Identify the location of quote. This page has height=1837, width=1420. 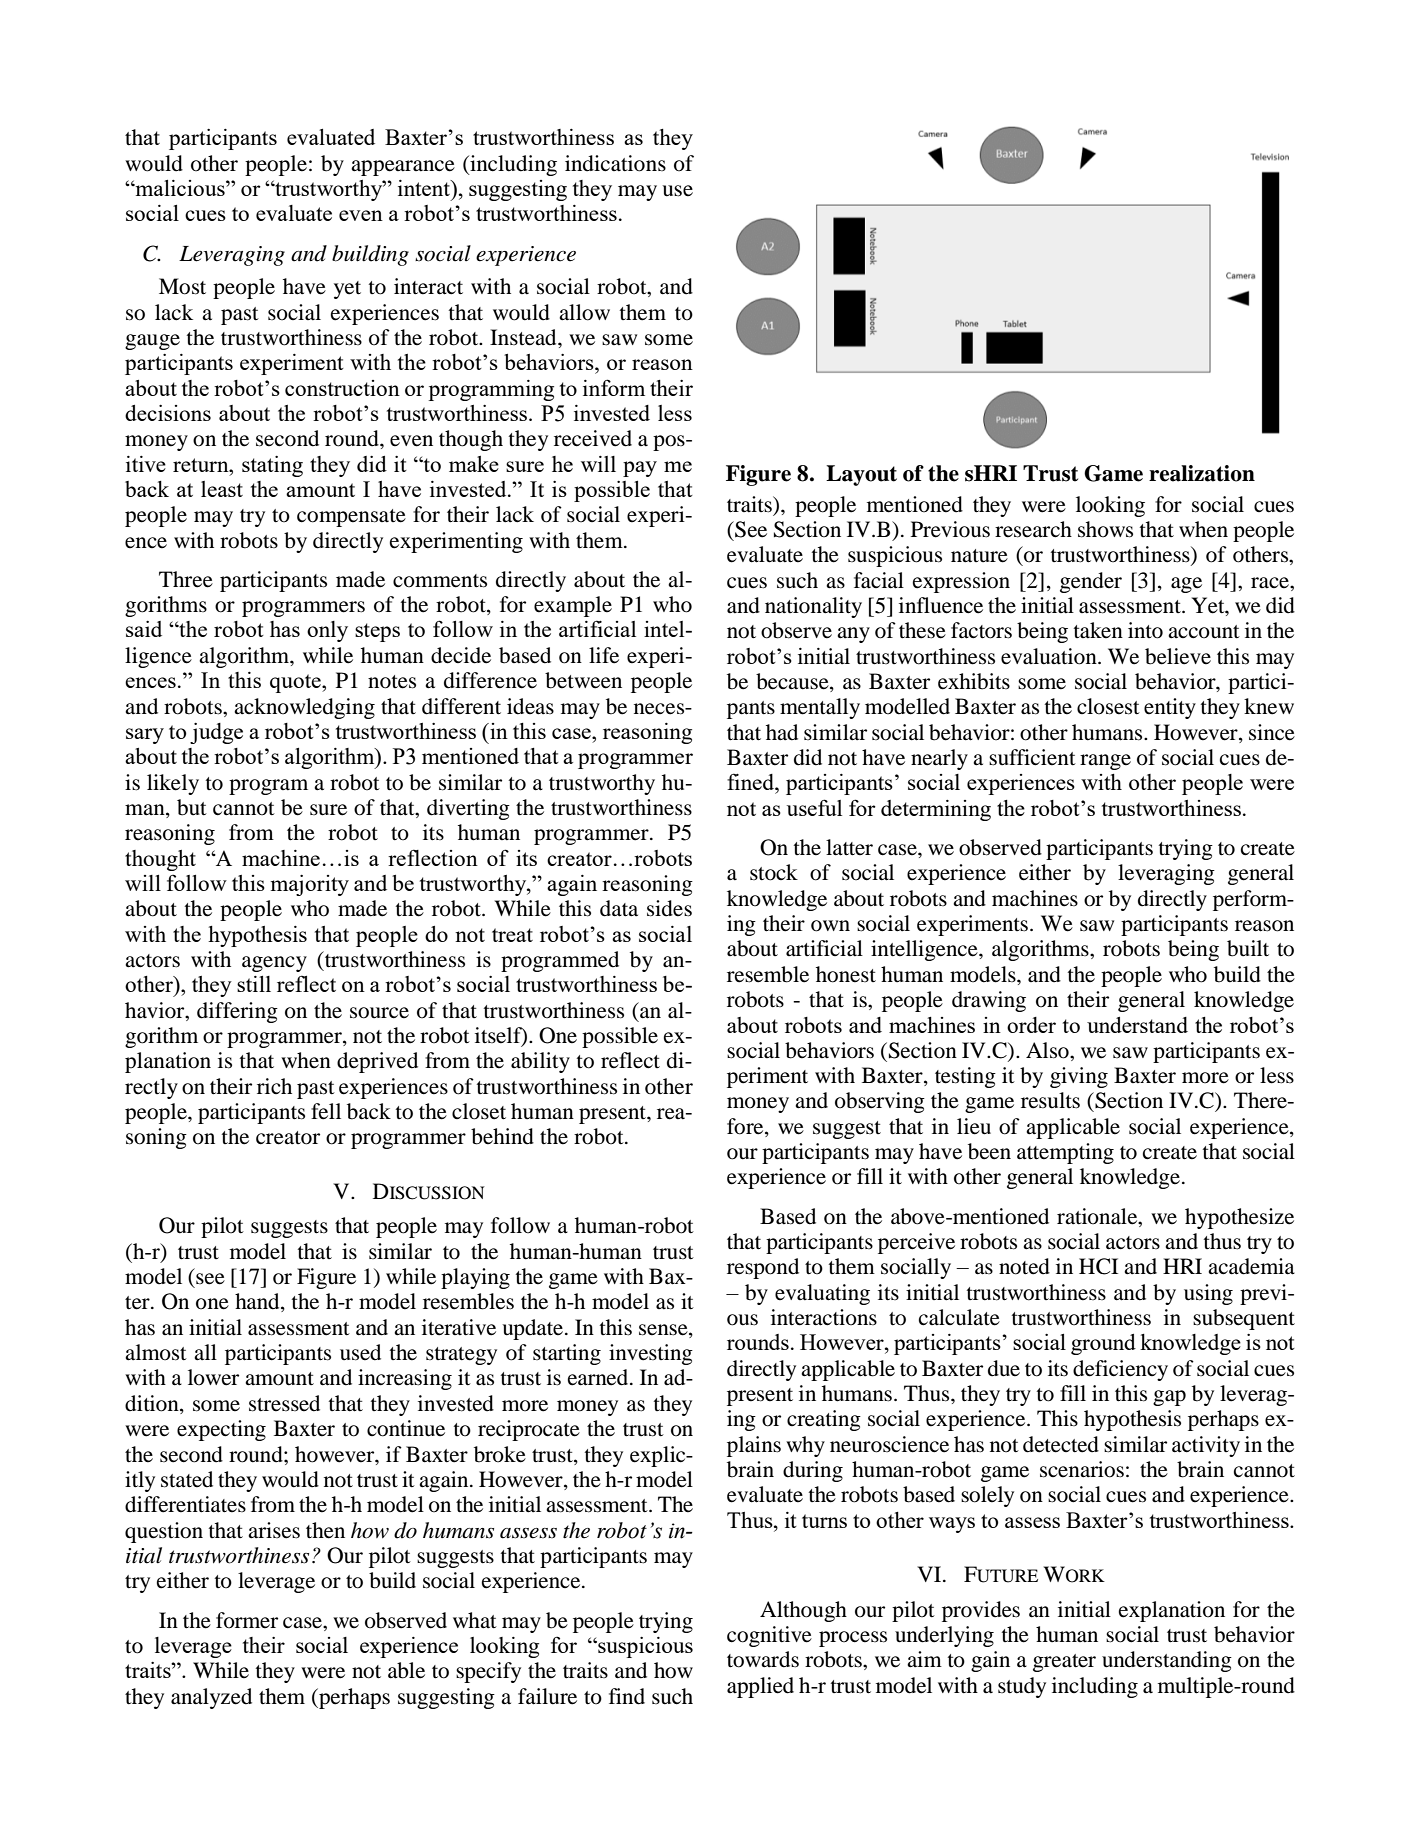
(296, 683).
